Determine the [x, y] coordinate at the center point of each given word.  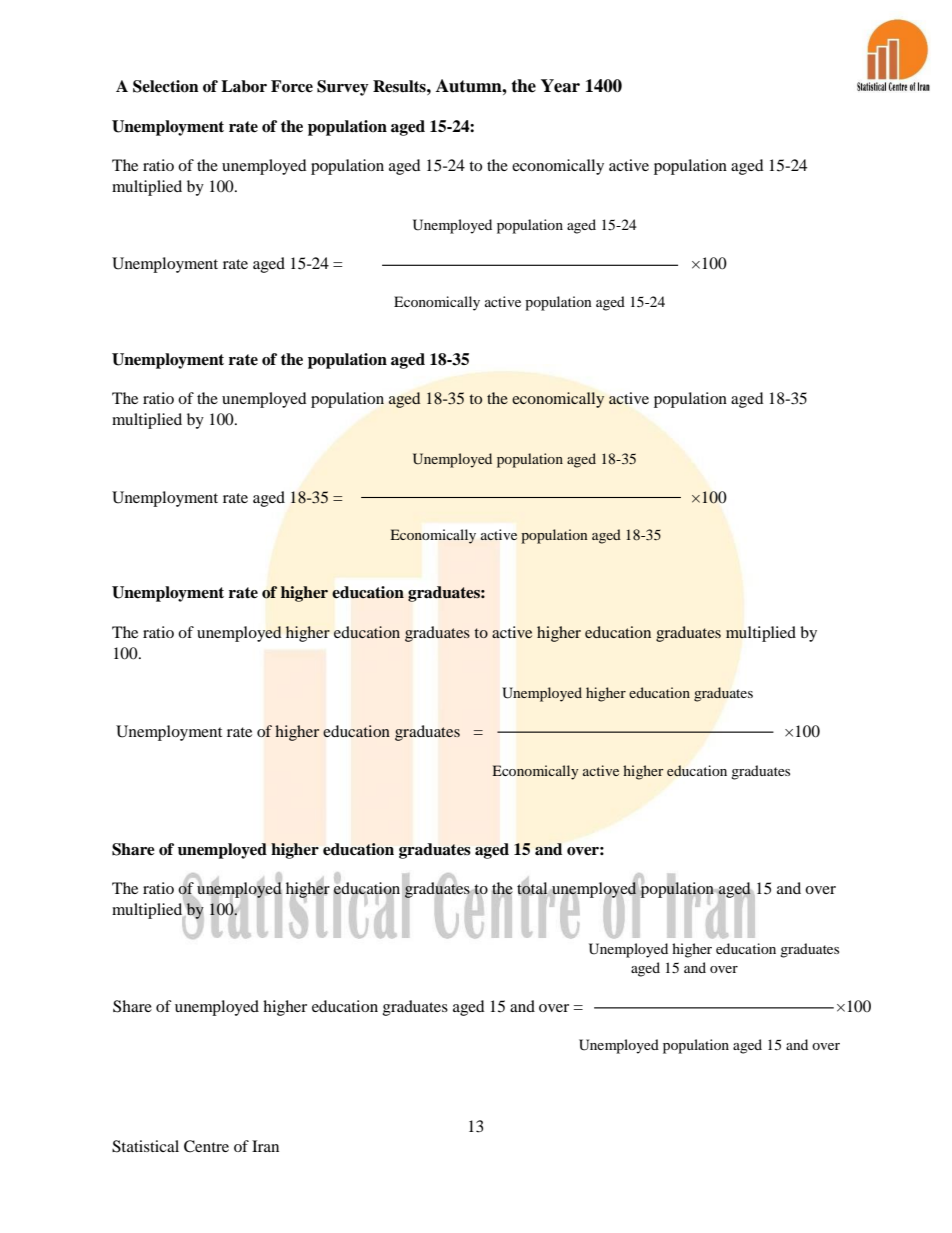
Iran [265, 1146]
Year [560, 86]
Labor [244, 86]
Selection [166, 86]
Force [292, 86]
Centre [206, 1146]
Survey [343, 88]
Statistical [145, 1146]
